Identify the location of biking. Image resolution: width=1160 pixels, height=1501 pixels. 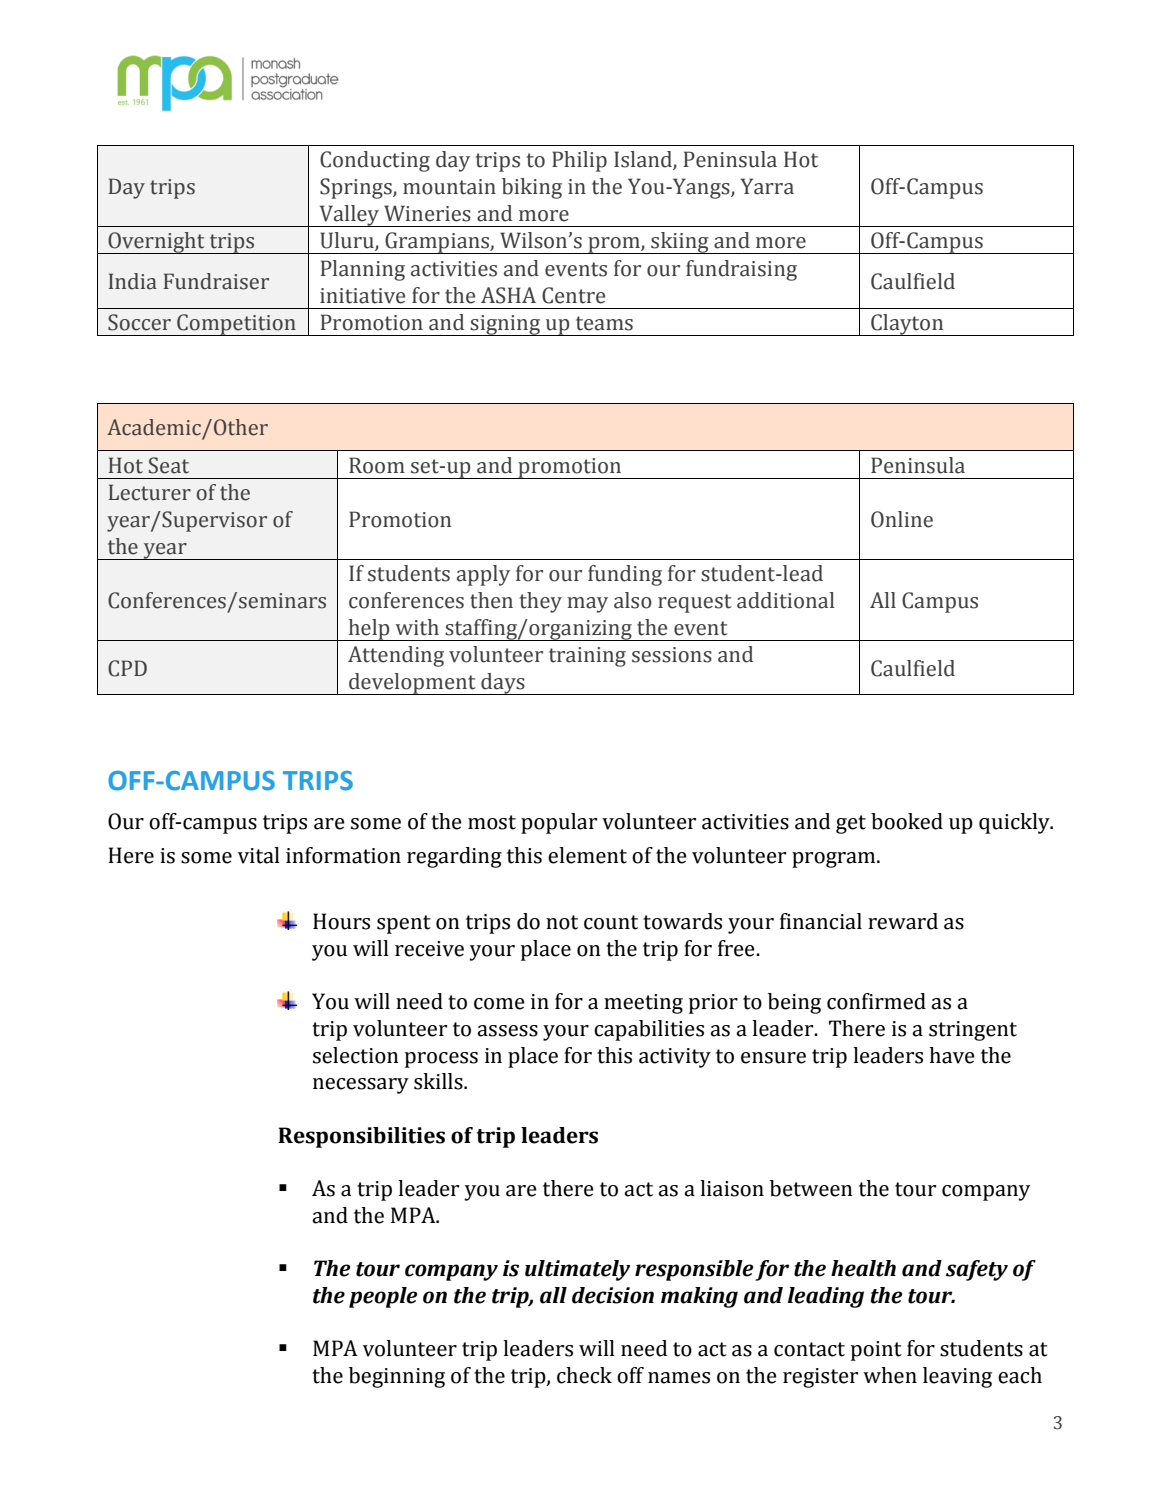
(532, 188).
